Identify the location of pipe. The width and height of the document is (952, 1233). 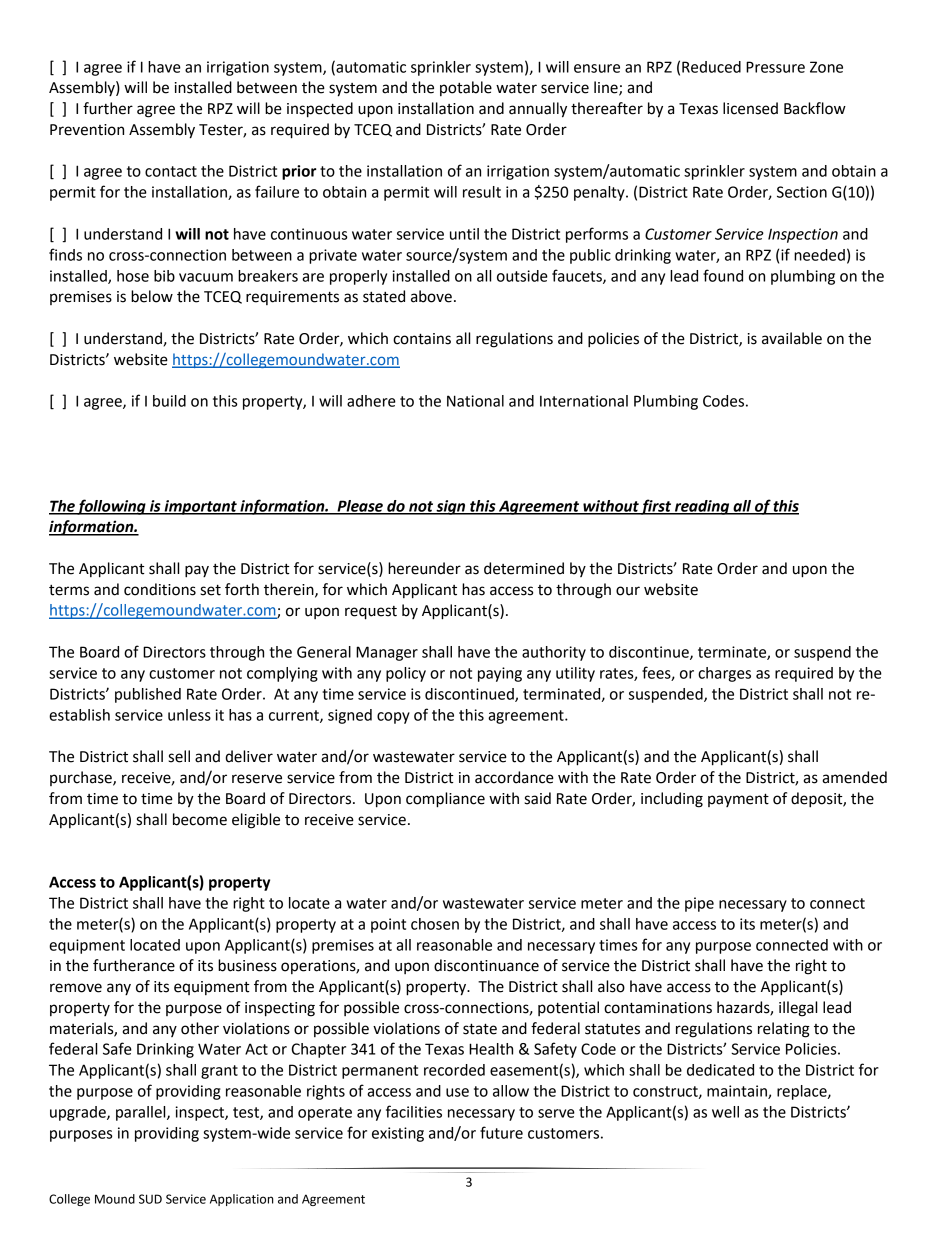
(699, 904).
